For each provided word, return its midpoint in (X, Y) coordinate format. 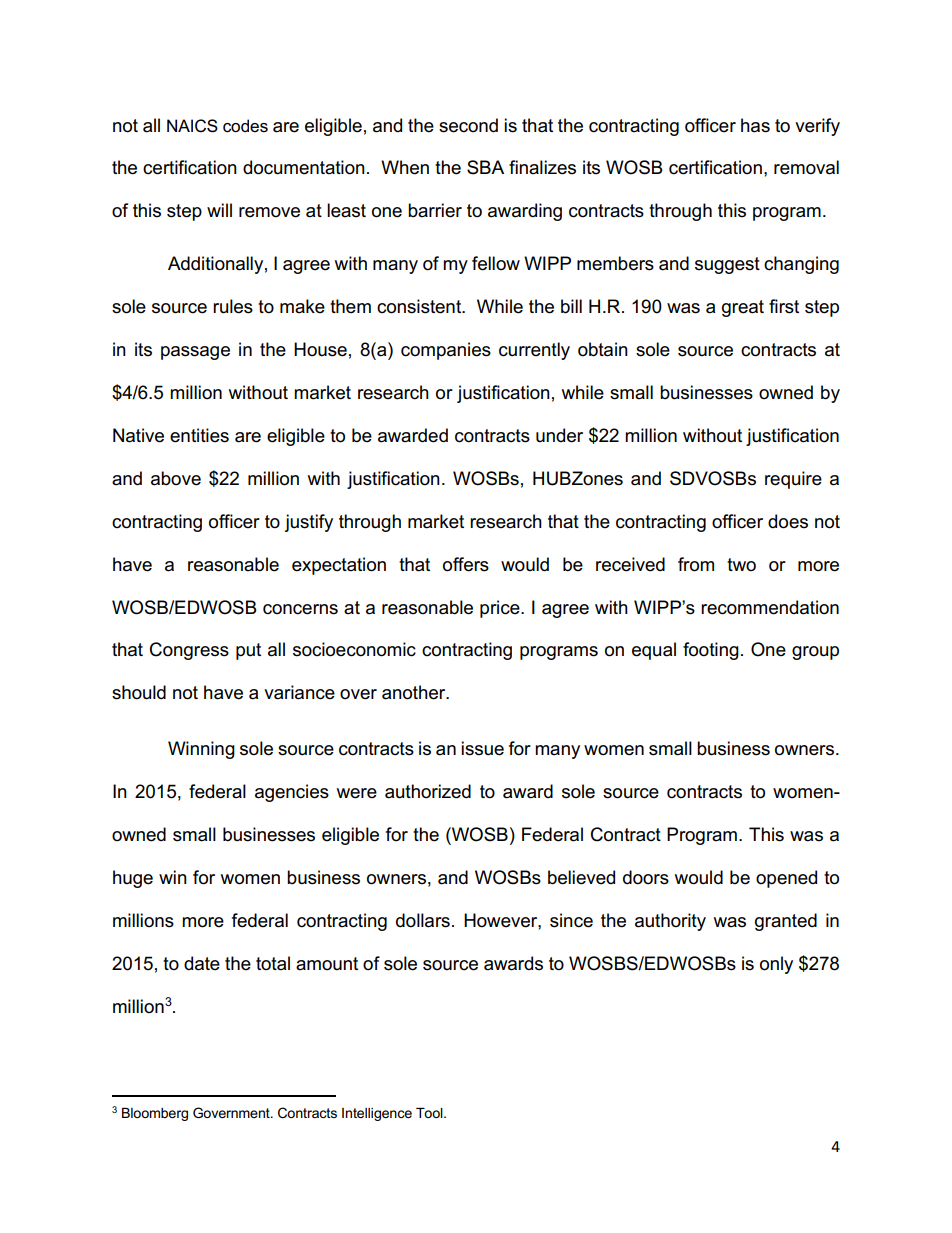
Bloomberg (155, 1114)
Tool (430, 1113)
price (501, 609)
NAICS (192, 126)
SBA (485, 167)
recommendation (770, 607)
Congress (189, 651)
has (755, 125)
